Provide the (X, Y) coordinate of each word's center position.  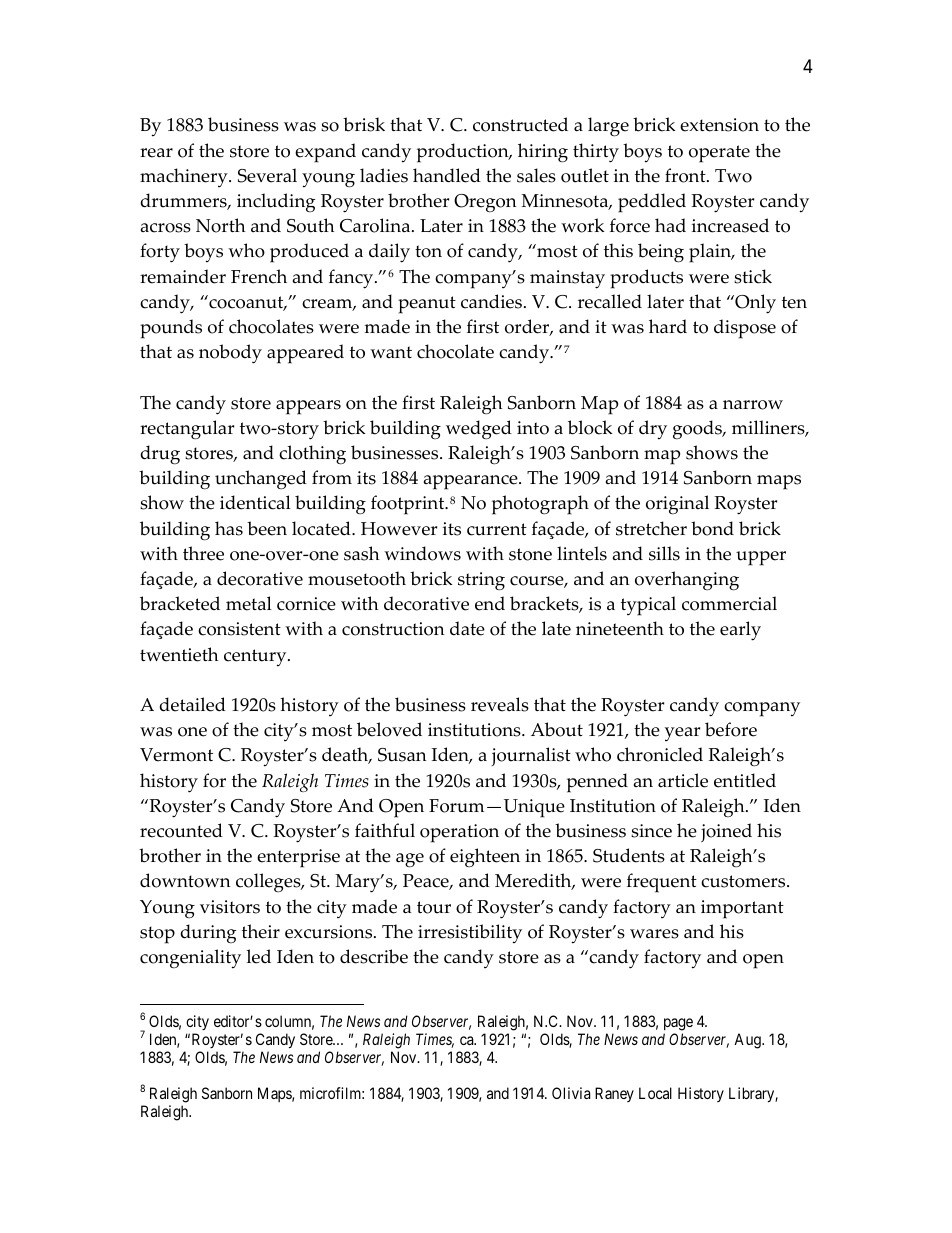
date (467, 628)
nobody (230, 354)
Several (267, 175)
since (651, 831)
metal (249, 603)
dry (653, 430)
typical (648, 606)
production (464, 153)
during (208, 934)
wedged (479, 429)
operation (459, 833)
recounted (181, 830)
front (686, 175)
